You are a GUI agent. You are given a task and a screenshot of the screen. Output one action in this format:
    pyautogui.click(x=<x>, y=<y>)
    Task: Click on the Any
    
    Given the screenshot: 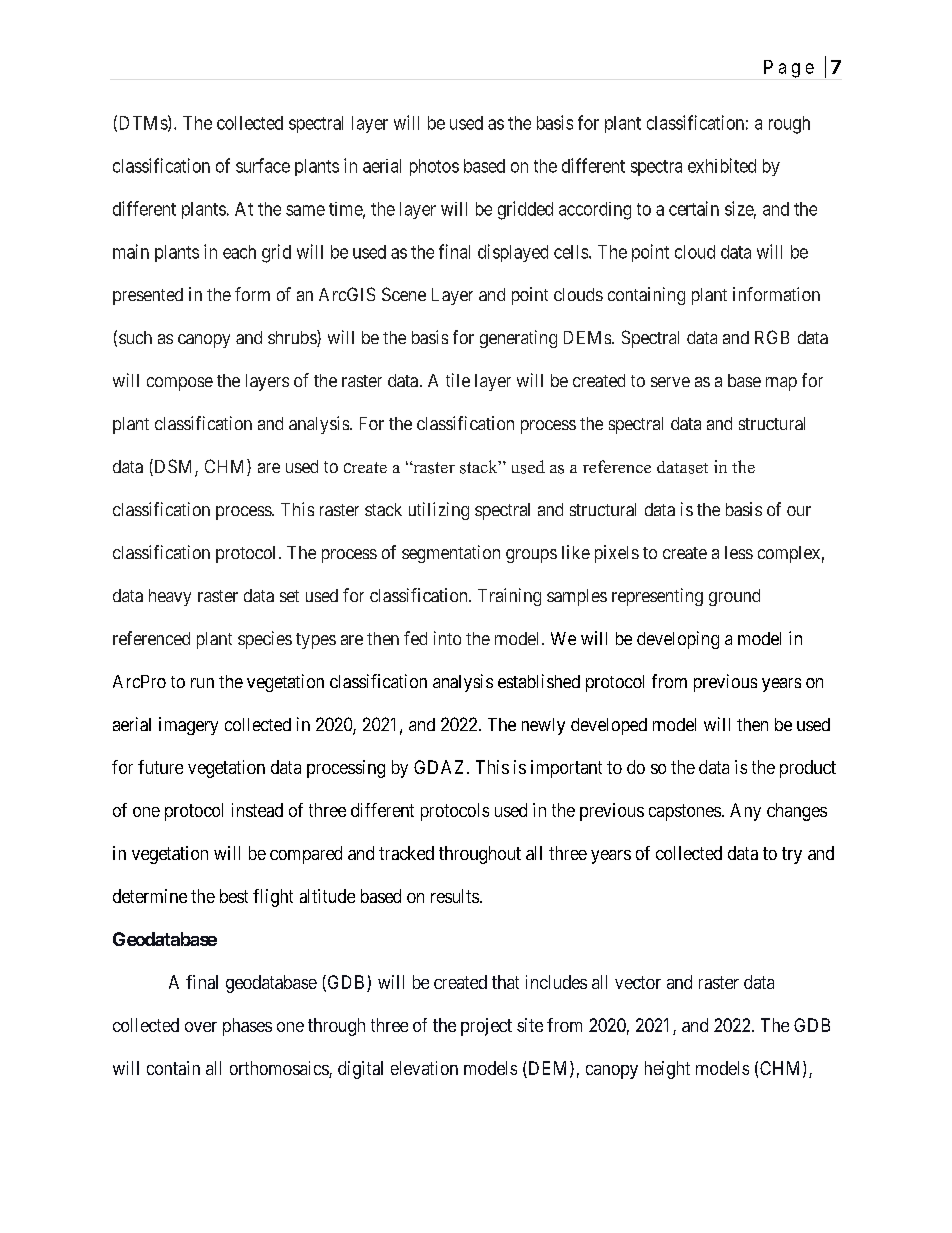 What is the action you would take?
    pyautogui.click(x=745, y=812)
